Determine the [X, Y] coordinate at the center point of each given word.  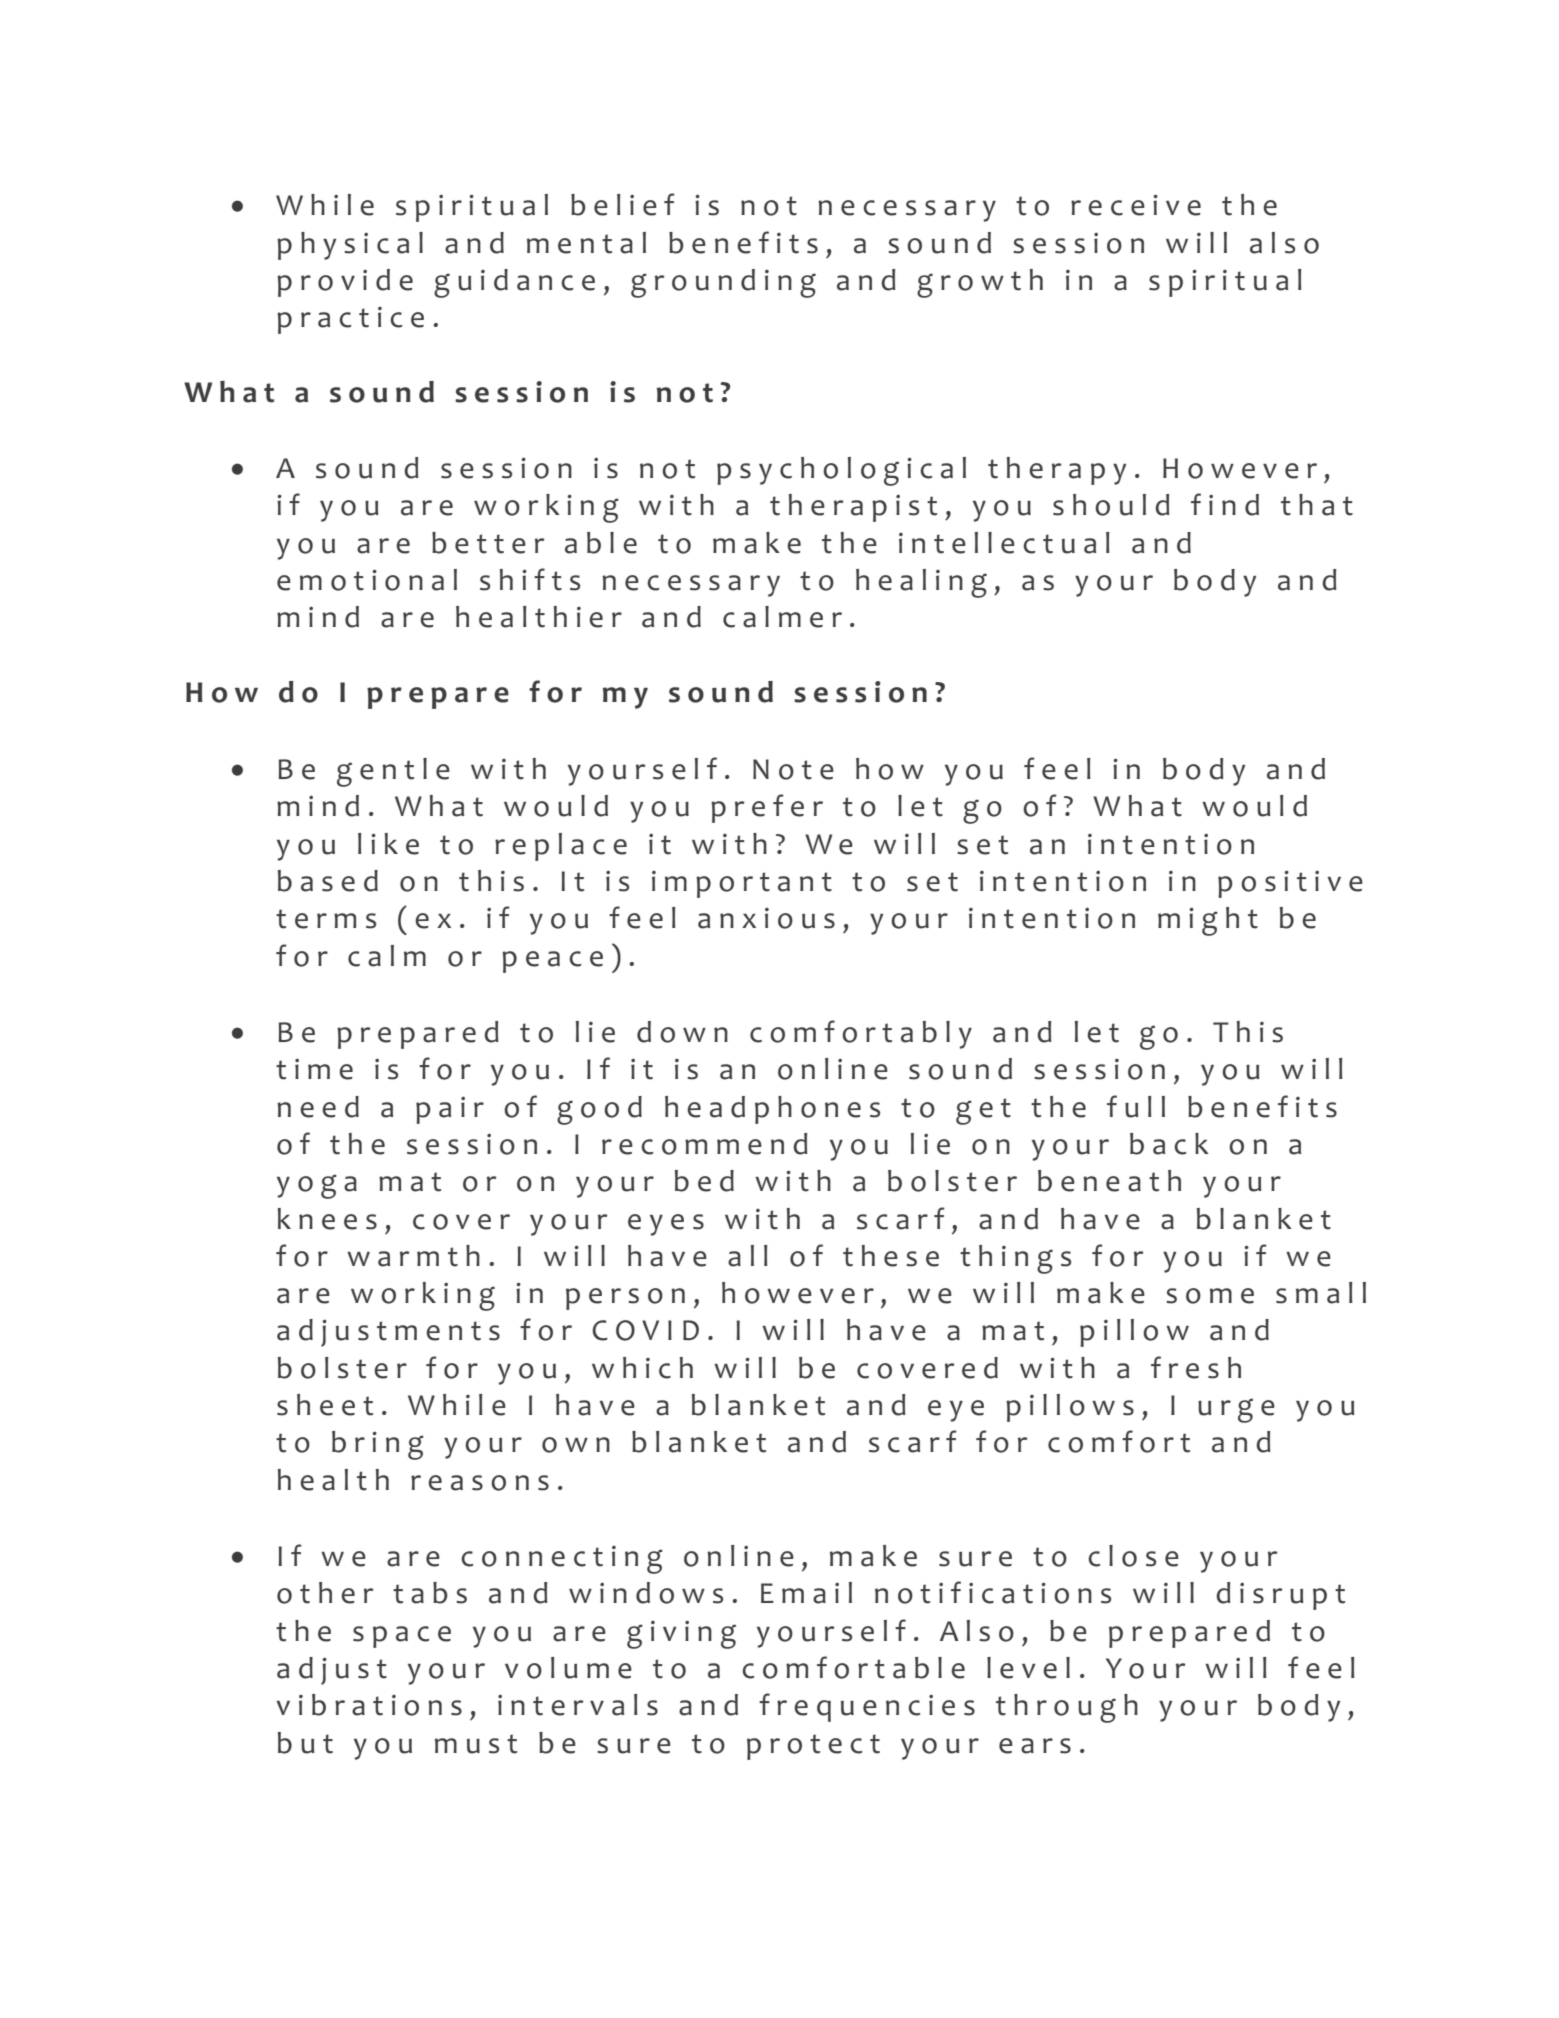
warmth [413, 1256]
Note [793, 769]
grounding [723, 283]
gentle [393, 772]
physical [350, 246]
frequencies [867, 1707]
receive [1136, 205]
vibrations [369, 1705]
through [1067, 1708]
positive [1290, 884]
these [891, 1256]
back [1169, 1144]
